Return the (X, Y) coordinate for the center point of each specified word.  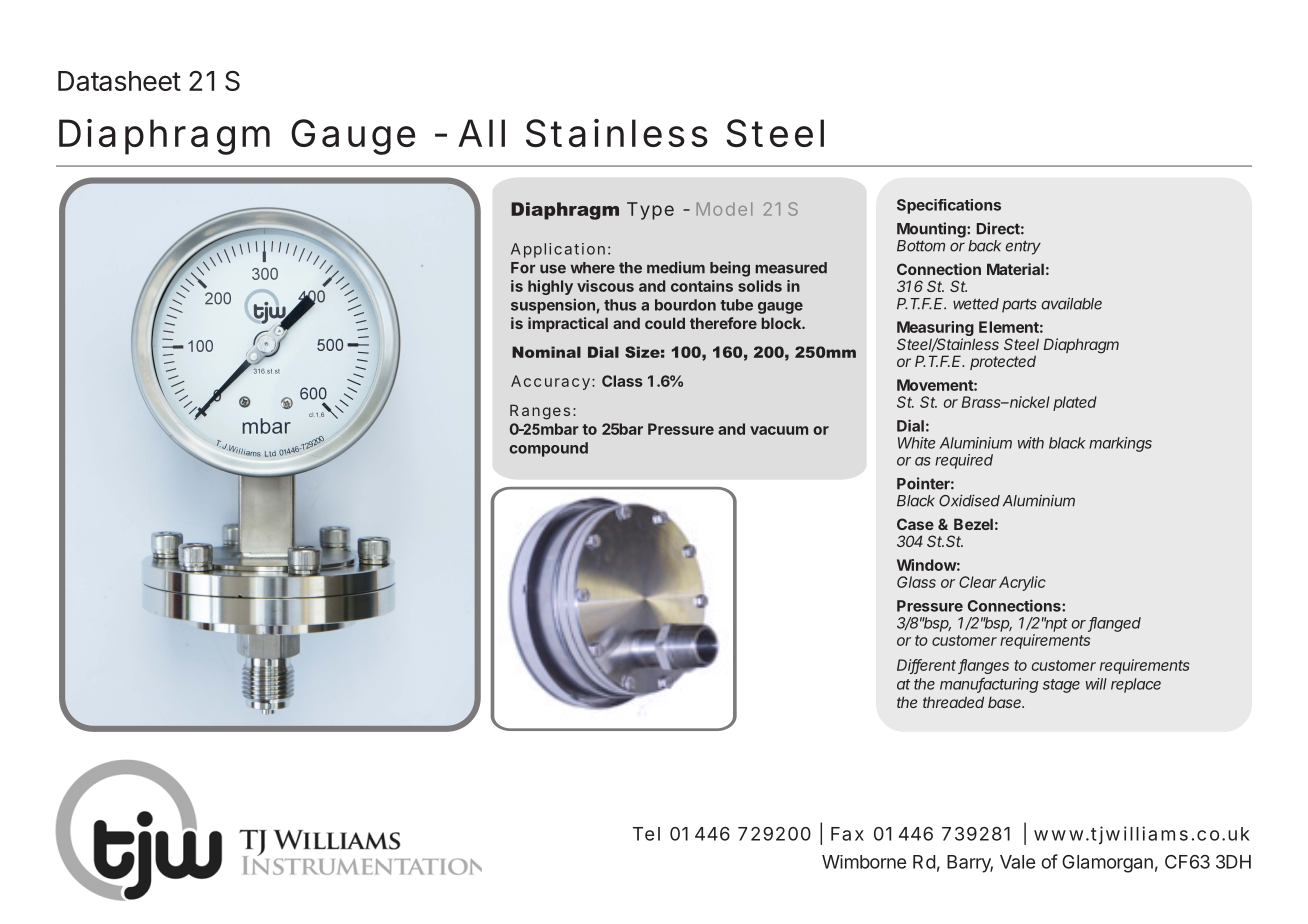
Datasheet (119, 81)
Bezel (973, 524)
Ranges (540, 412)
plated (1075, 403)
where (592, 268)
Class (622, 381)
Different (928, 666)
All (481, 133)
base (1006, 702)
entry (1023, 248)
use (553, 269)
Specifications (949, 206)
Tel (646, 834)
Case (915, 524)
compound (548, 449)
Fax (847, 834)
